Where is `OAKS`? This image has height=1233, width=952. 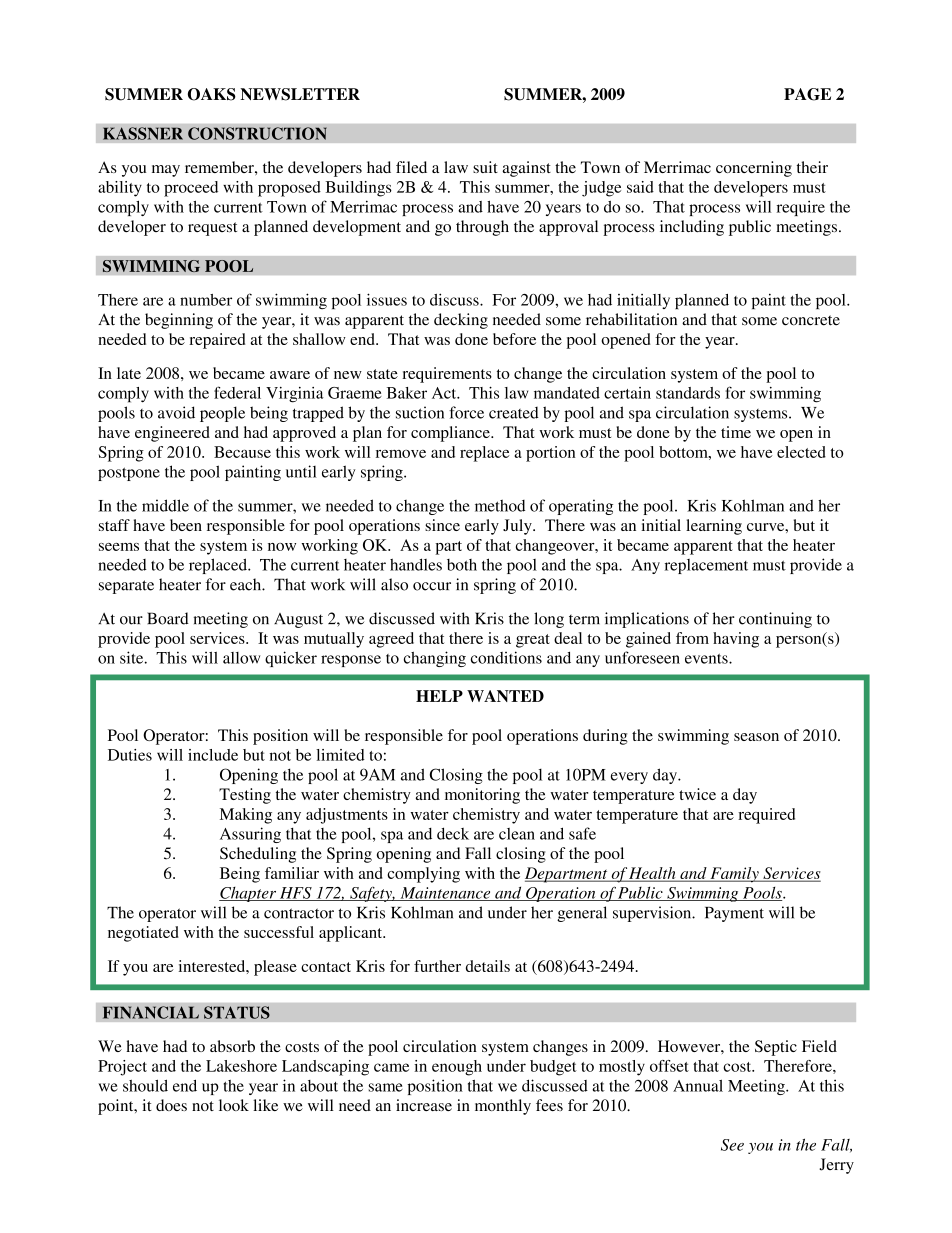
OAKS is located at coordinates (212, 94).
